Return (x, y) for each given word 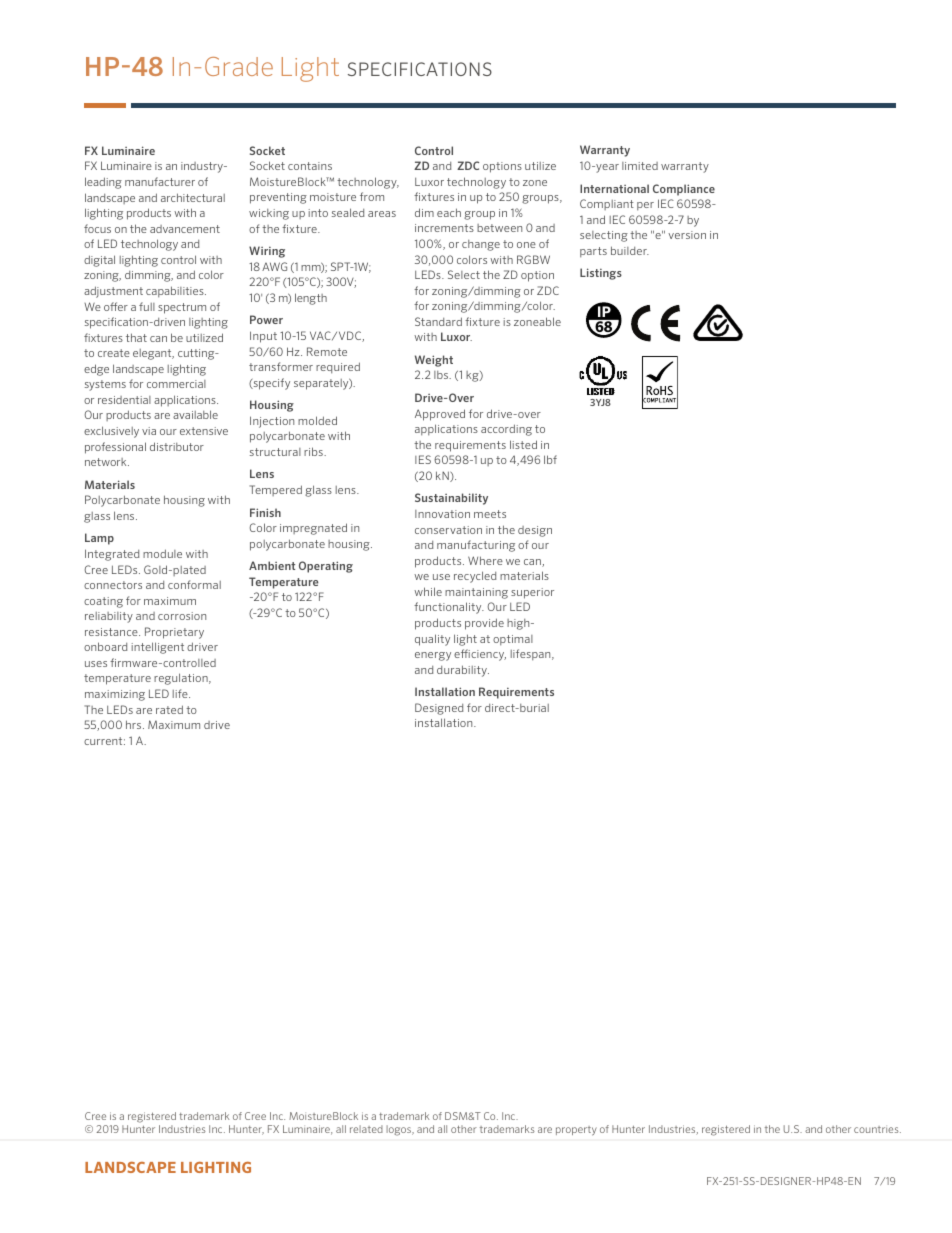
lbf (550, 459)
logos (400, 1130)
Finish (265, 512)
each (449, 212)
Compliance (684, 190)
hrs (135, 724)
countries (877, 1129)
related (366, 1129)
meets (490, 514)
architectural (193, 197)
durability (463, 671)
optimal (513, 640)
